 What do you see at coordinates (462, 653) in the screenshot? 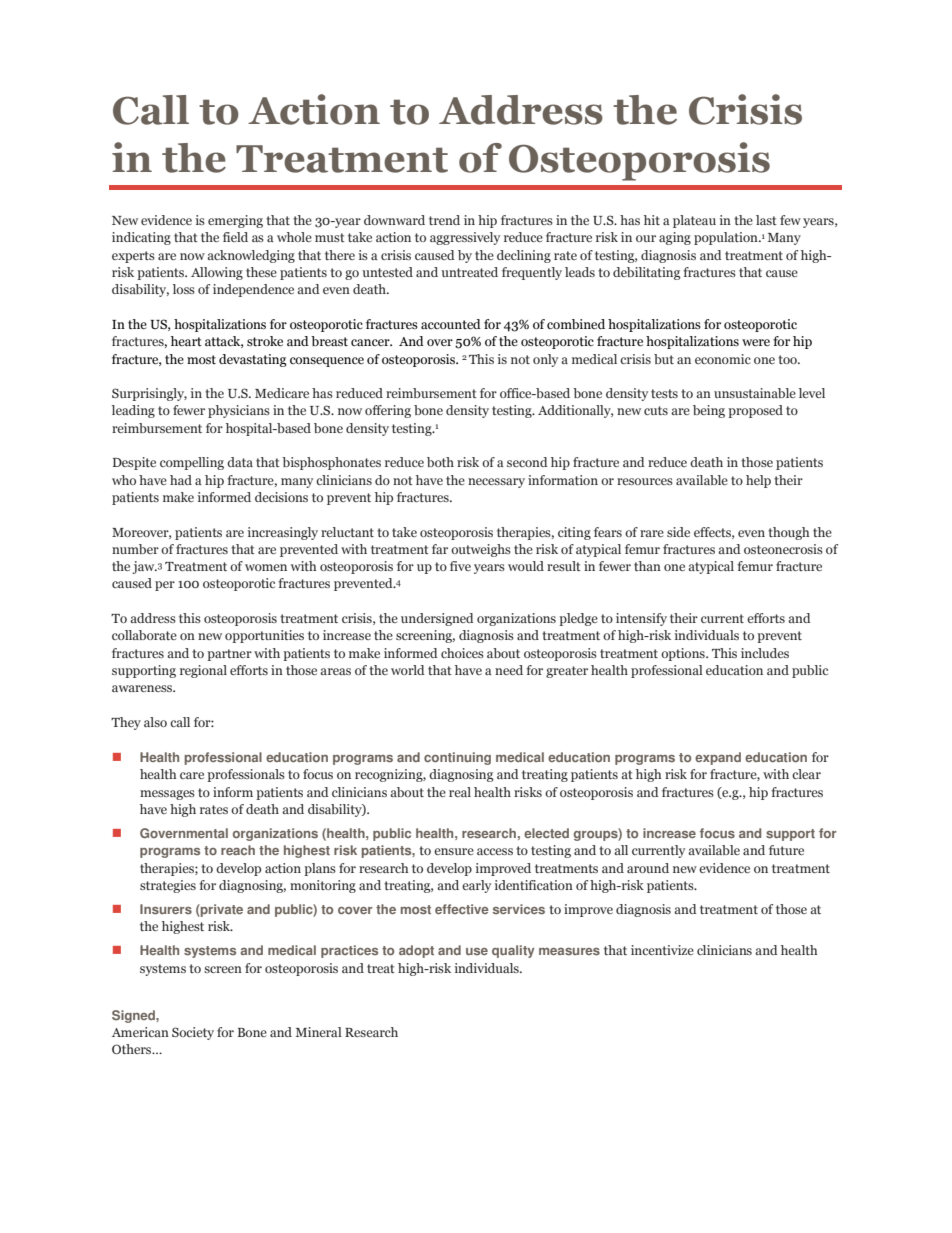
I see `choices` at bounding box center [462, 653].
